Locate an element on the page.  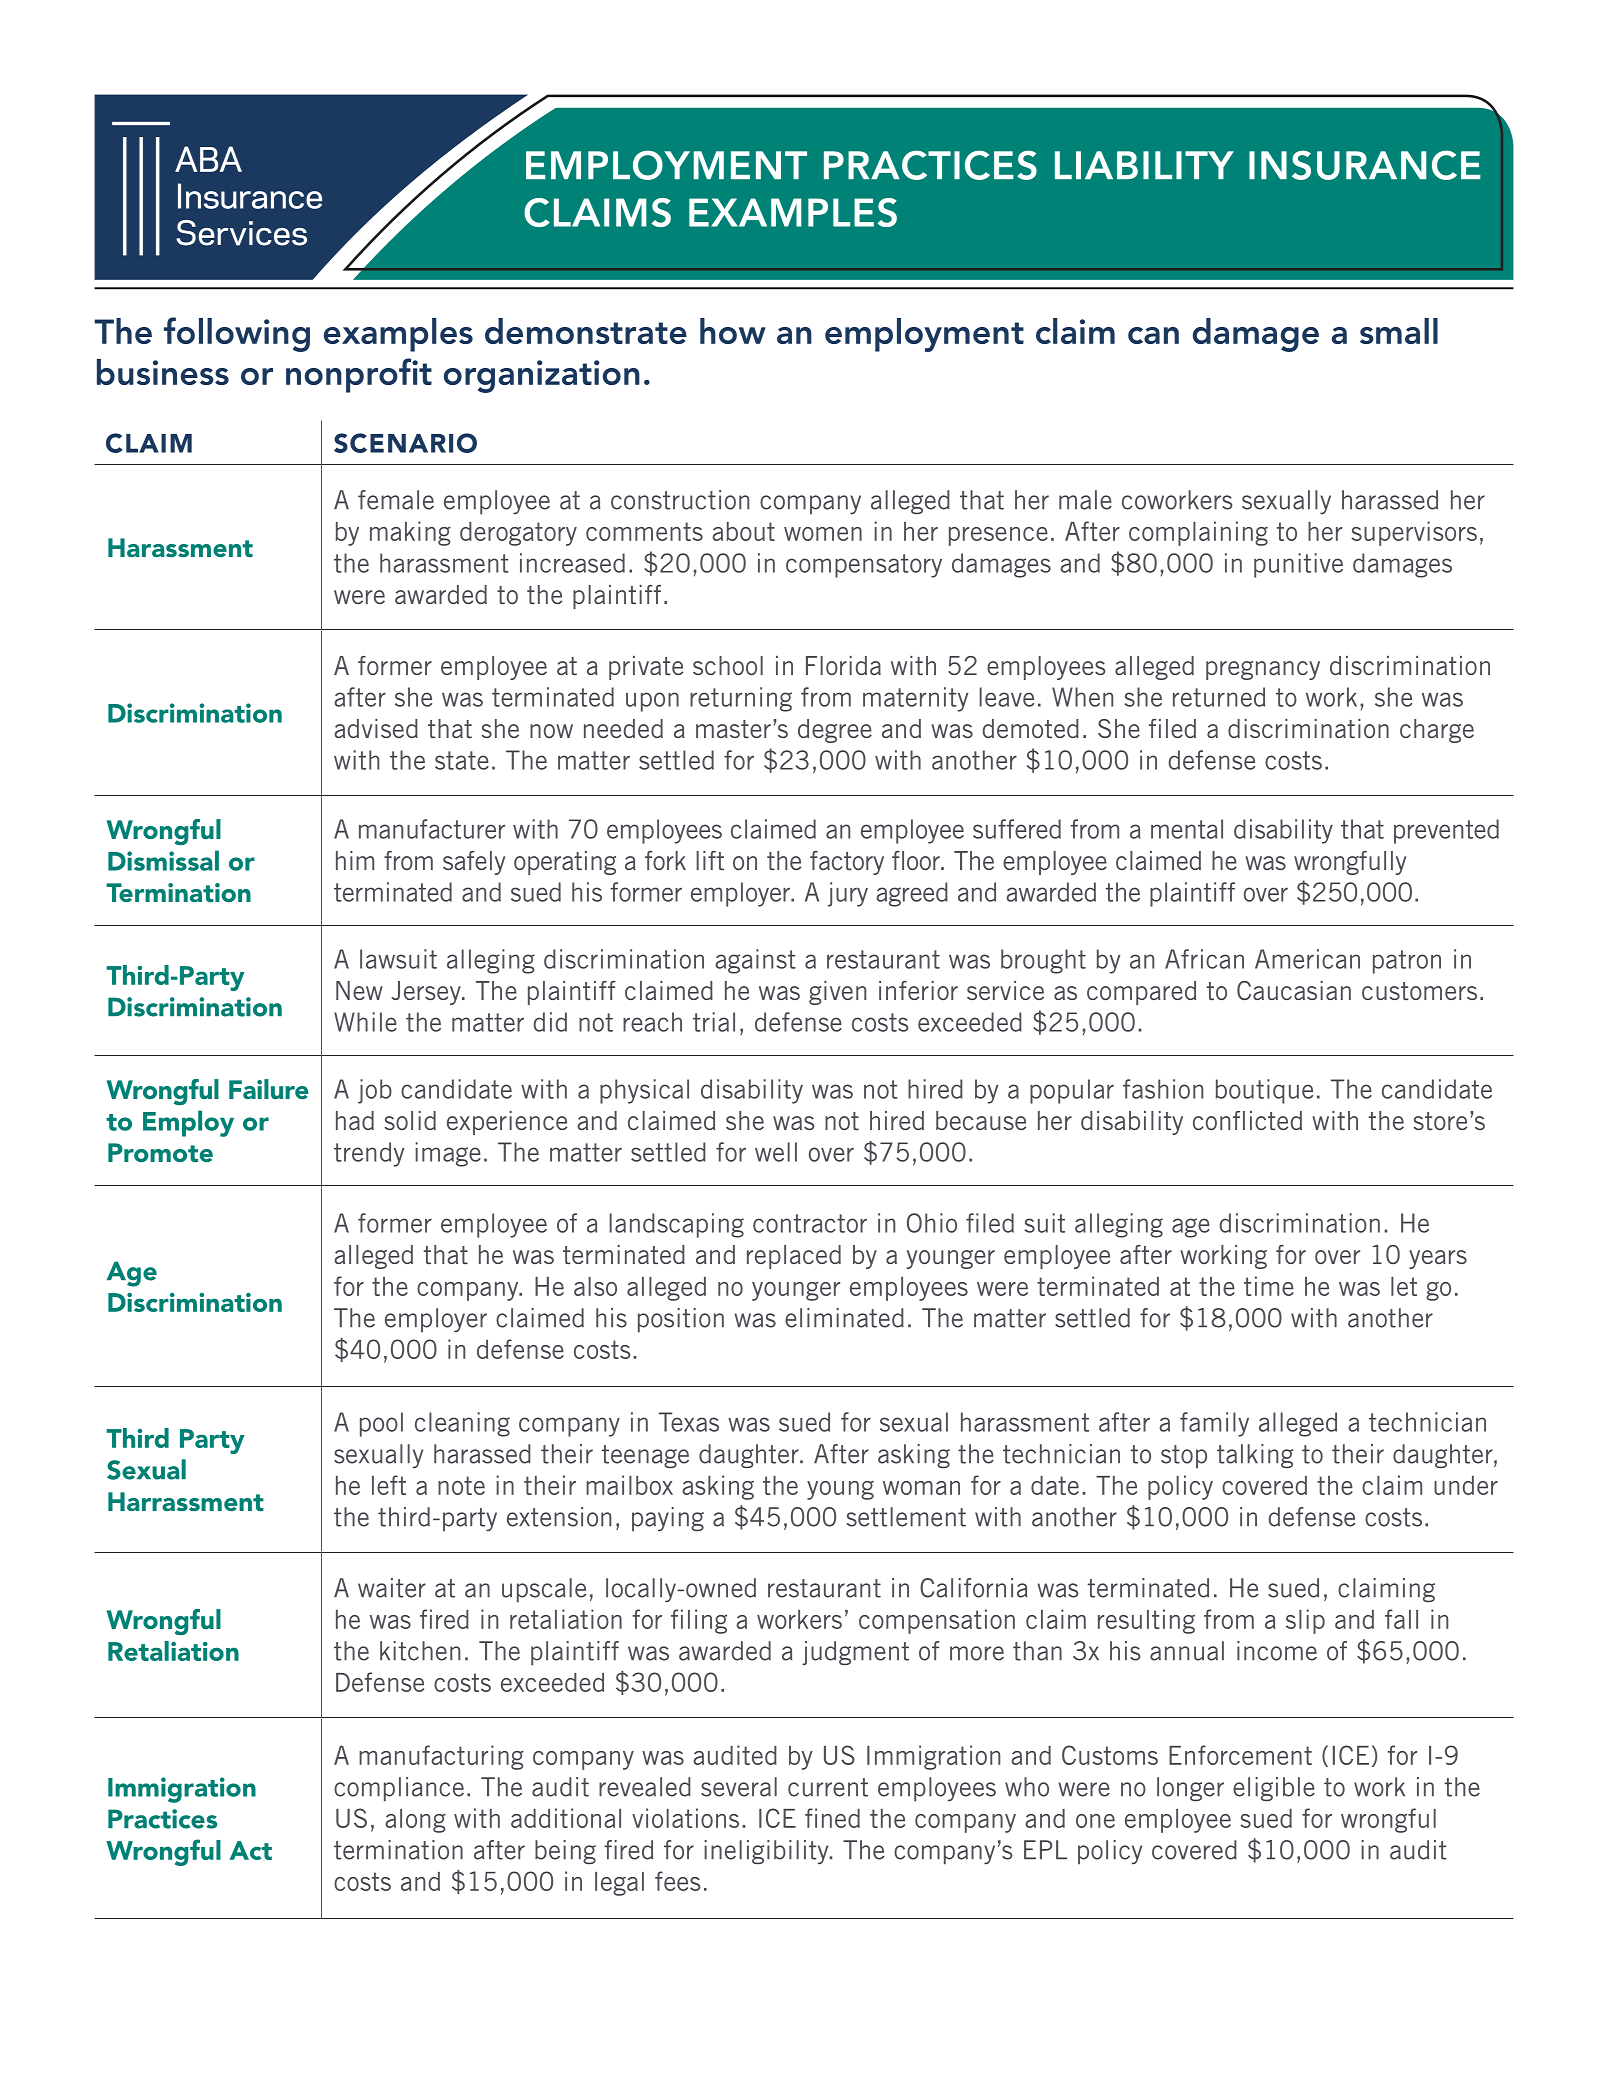
INSURANCE is located at coordinates (1365, 165).
